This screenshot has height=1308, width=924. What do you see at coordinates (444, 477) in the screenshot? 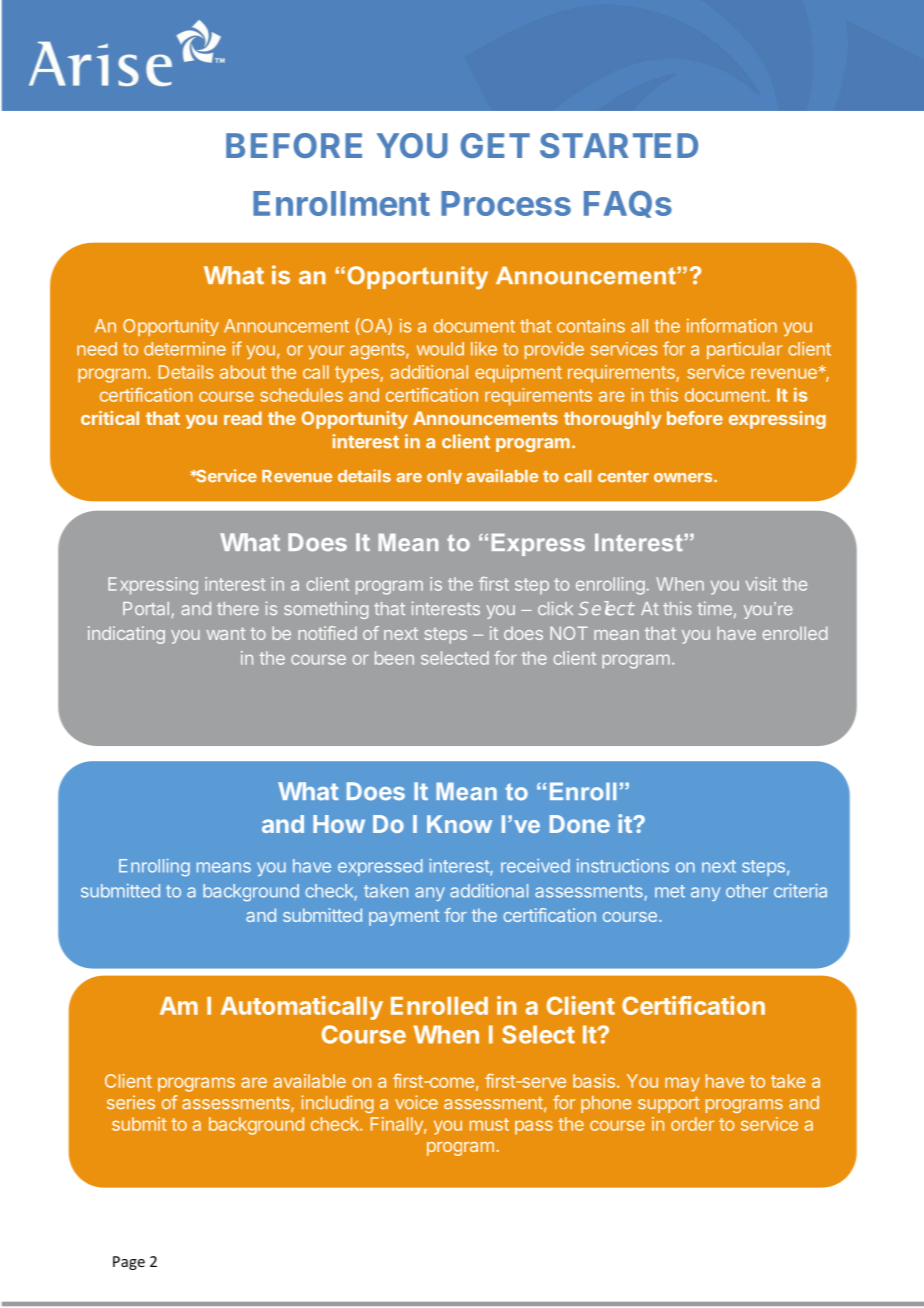
I see `only` at bounding box center [444, 477].
